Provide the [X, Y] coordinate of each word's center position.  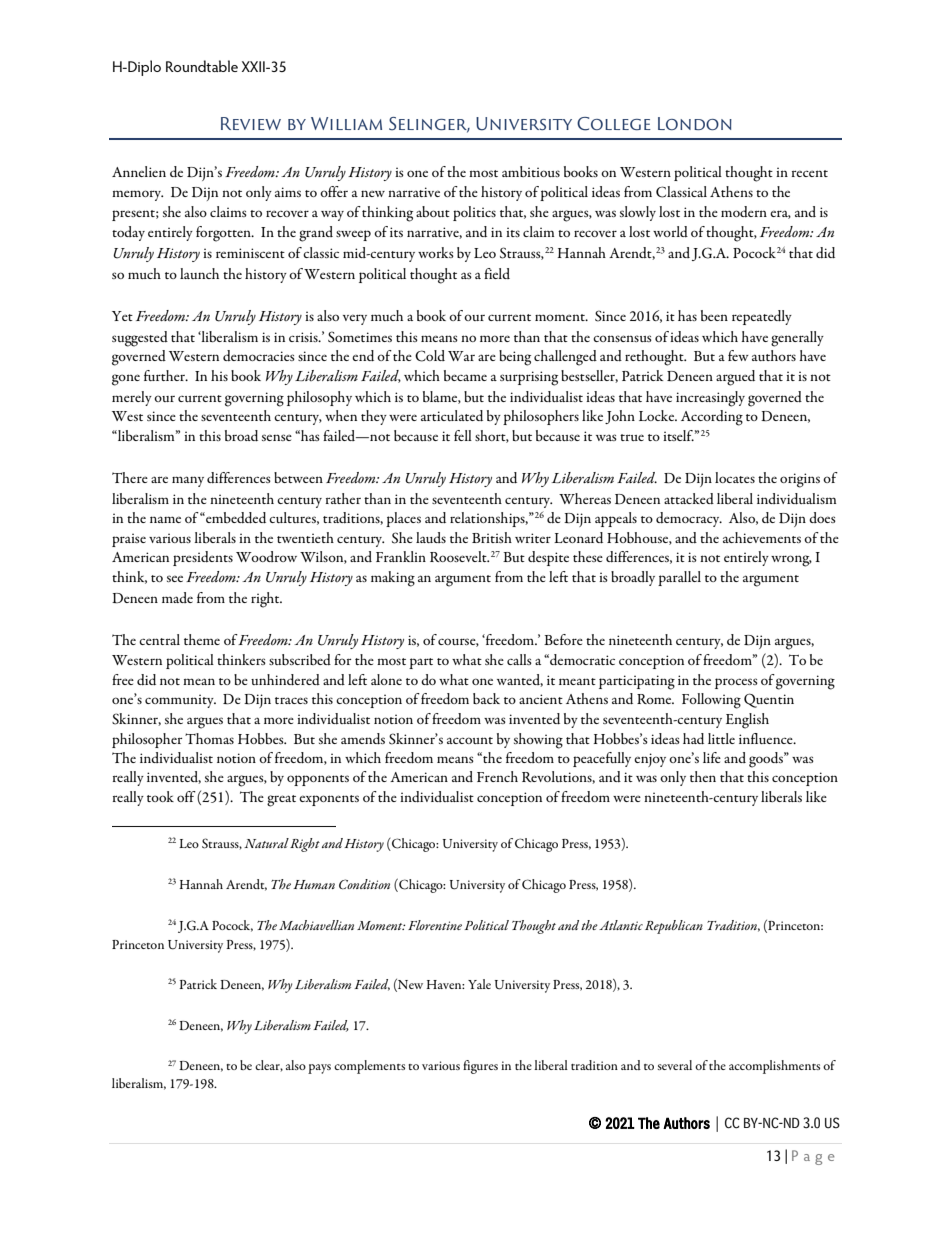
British [492, 537]
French [497, 776]
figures [480, 1067]
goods [767, 760]
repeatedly [762, 317]
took [160, 796]
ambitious [531, 171]
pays [319, 1069]
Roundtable [202, 66]
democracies [259, 355]
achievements [762, 537]
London [695, 123]
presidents [203, 558]
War [461, 356]
